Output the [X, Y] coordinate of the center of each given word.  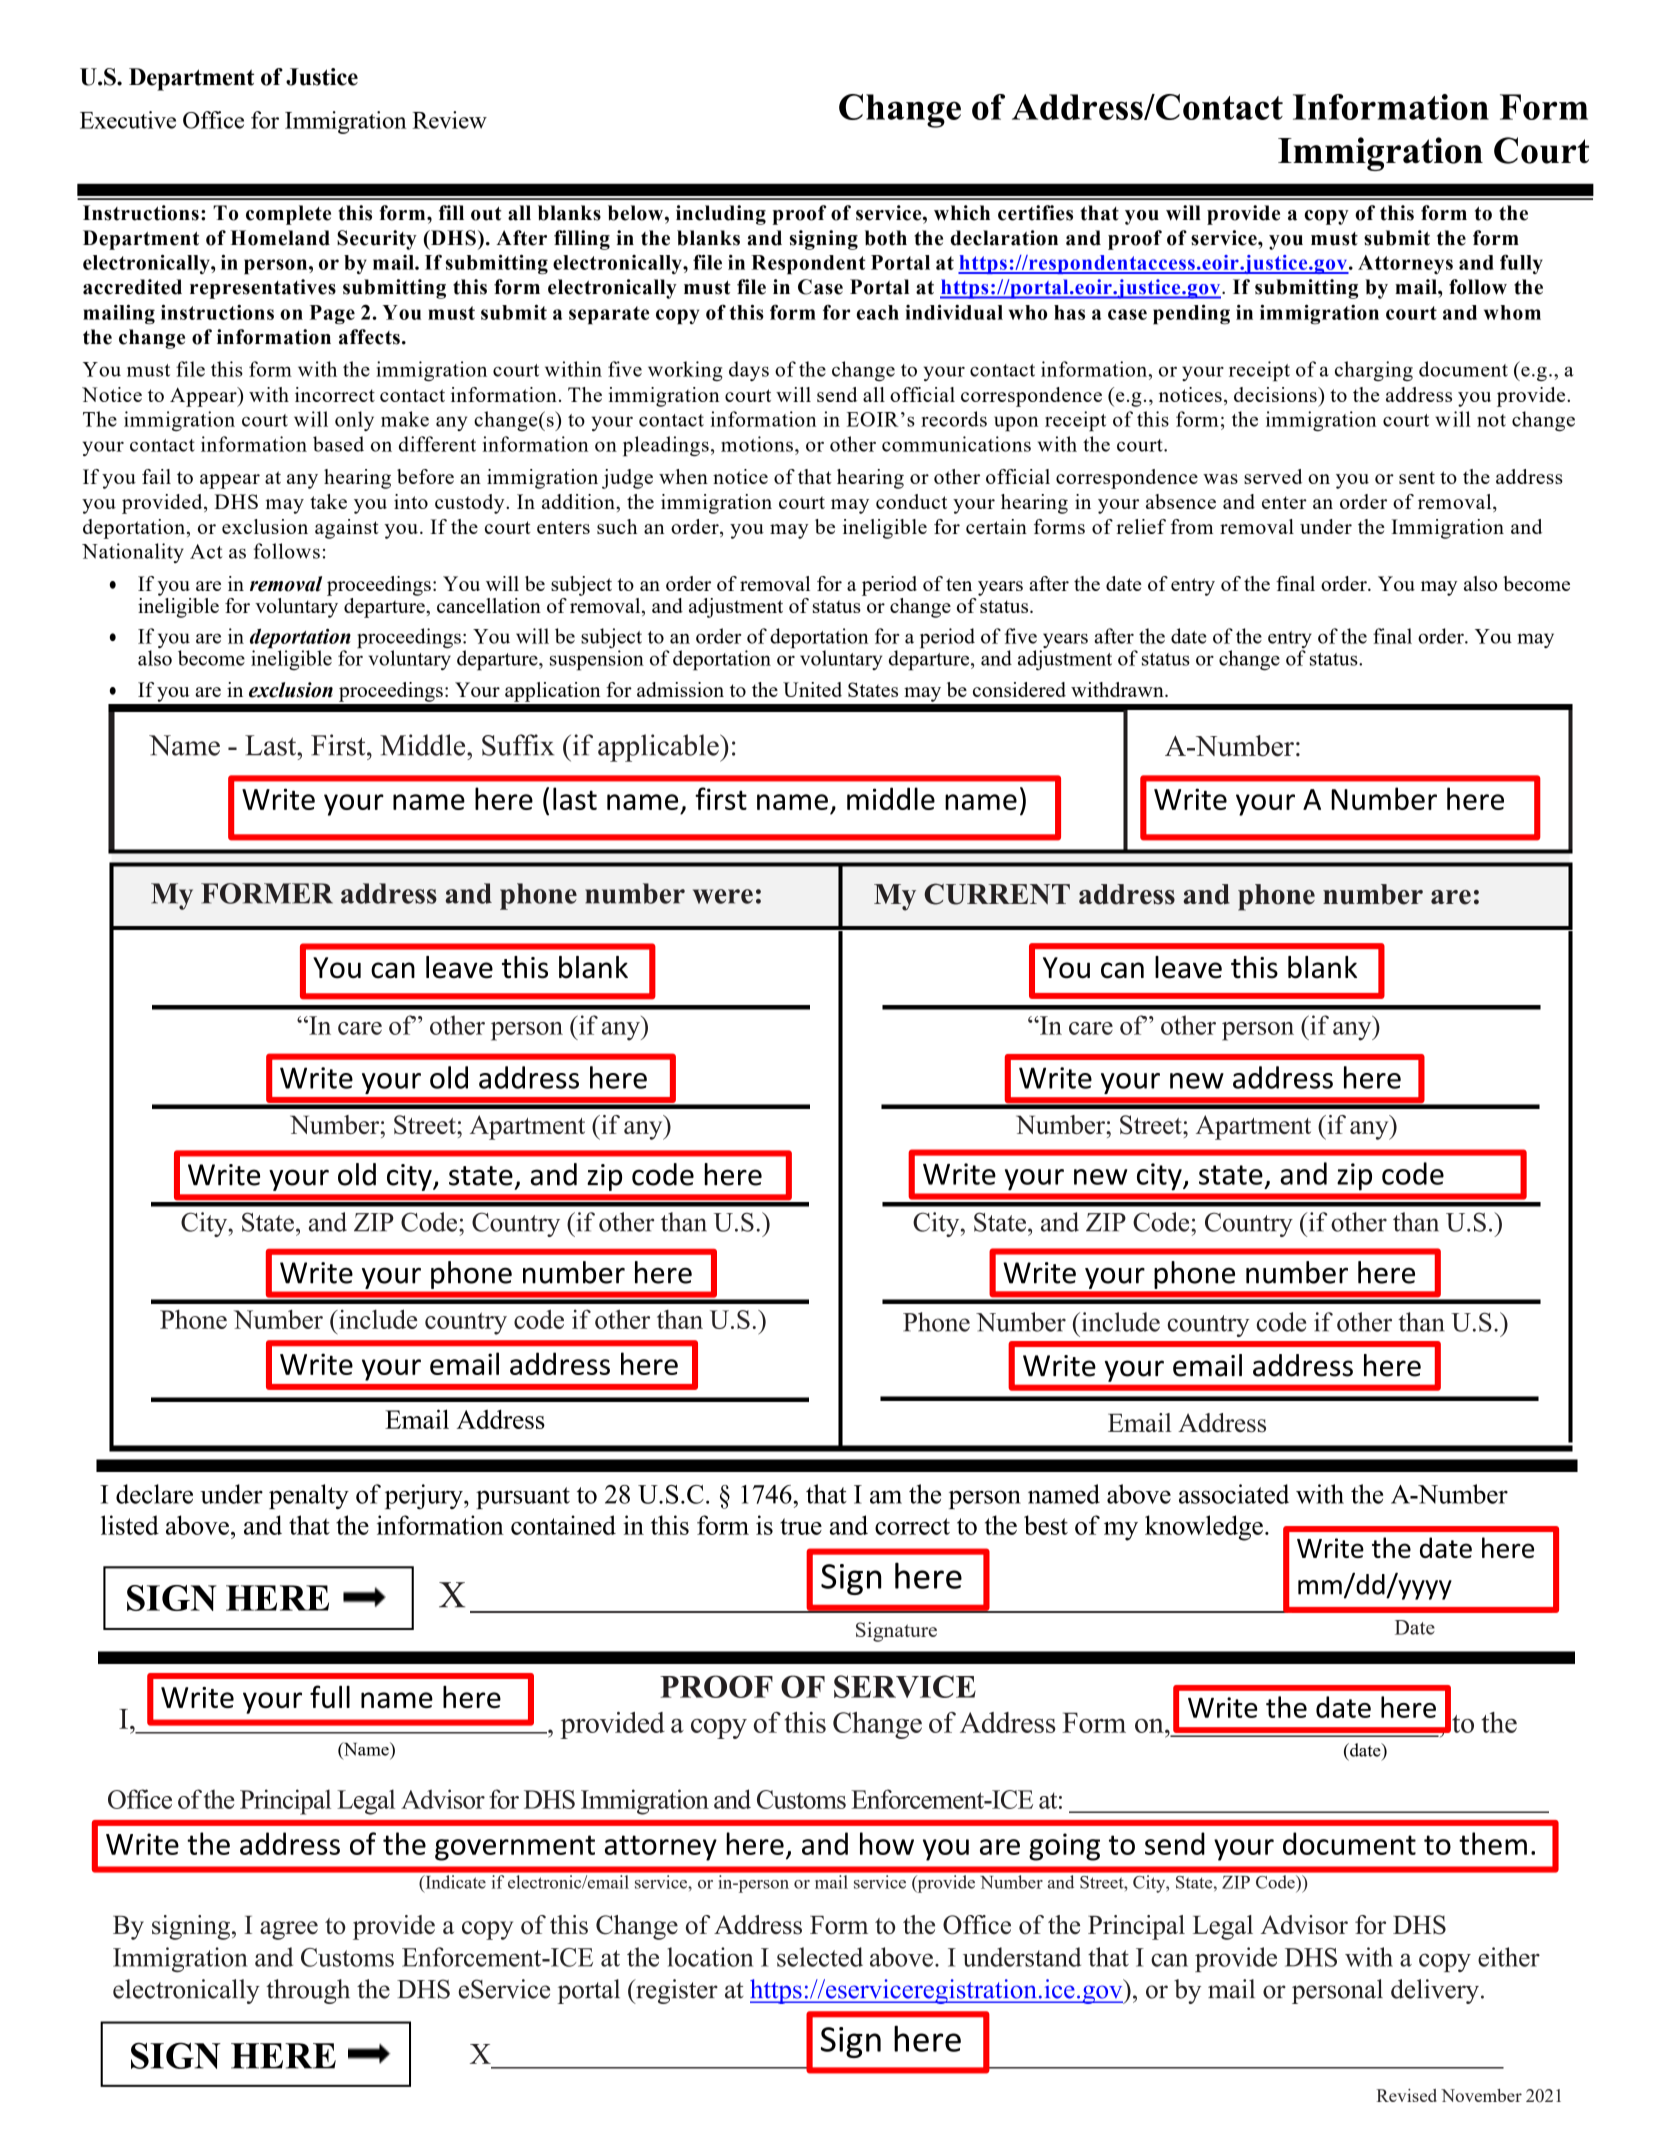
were [723, 896]
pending [1191, 314]
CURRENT [997, 894]
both [886, 238]
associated [1234, 1494]
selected [820, 1957]
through [308, 1991]
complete [288, 215]
